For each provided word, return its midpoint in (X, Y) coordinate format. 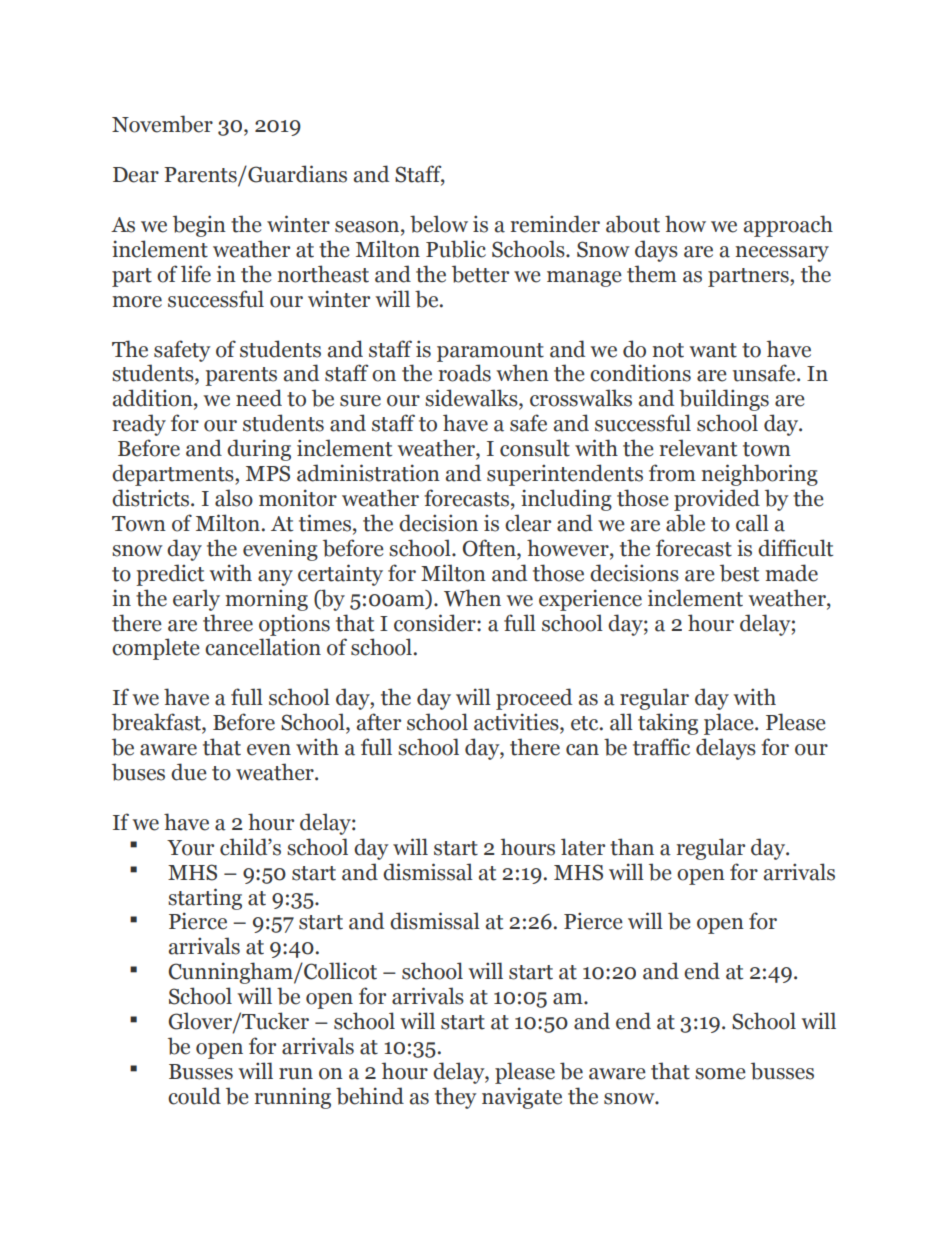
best (739, 573)
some (720, 1074)
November (162, 124)
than (632, 847)
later (583, 847)
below (439, 224)
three (228, 623)
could (194, 1096)
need (259, 398)
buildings (724, 400)
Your (190, 848)
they (456, 1098)
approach (788, 226)
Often (490, 549)
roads (465, 373)
